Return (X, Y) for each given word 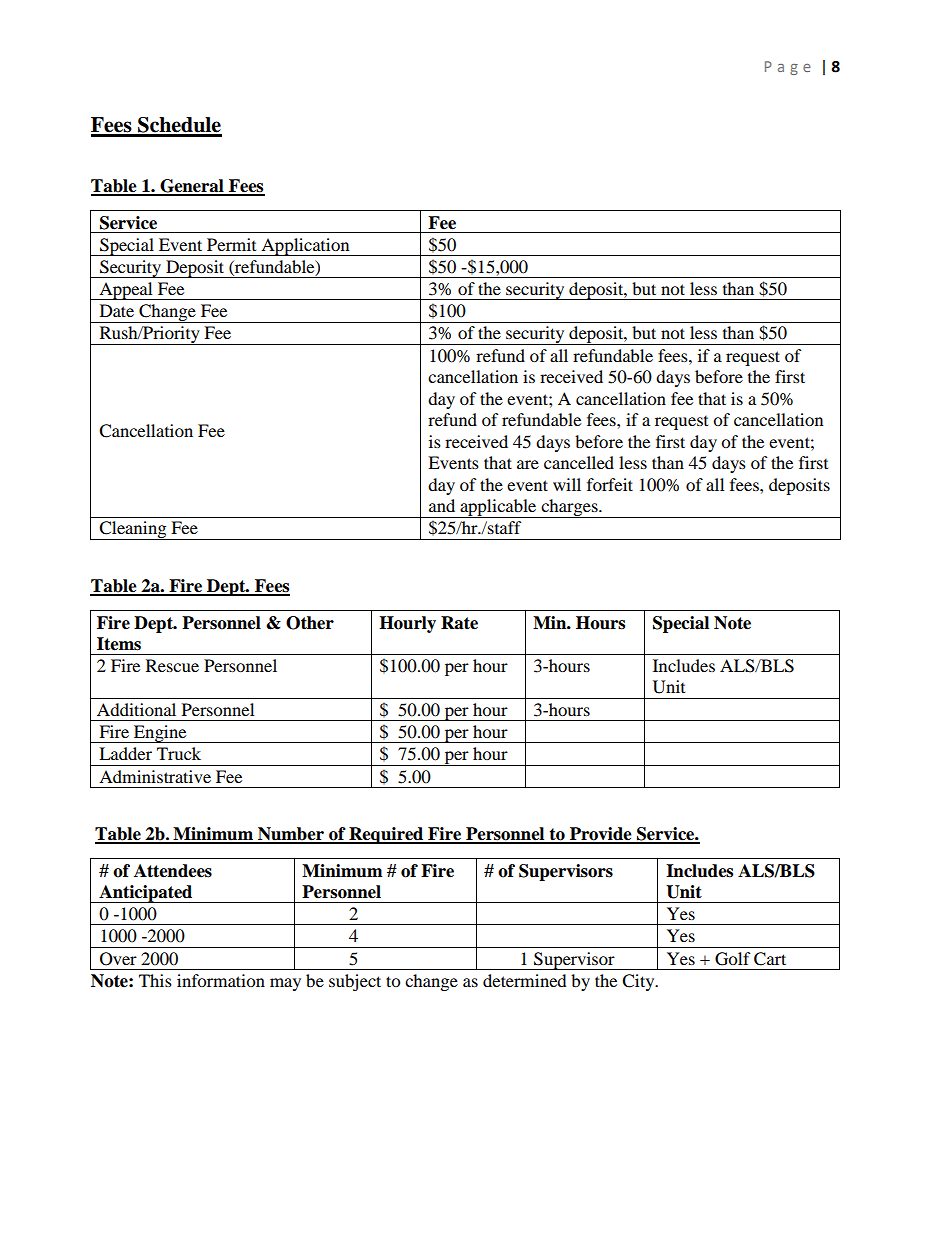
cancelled (579, 462)
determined (525, 980)
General (192, 187)
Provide (601, 835)
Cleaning (133, 530)
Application (305, 247)
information (221, 980)
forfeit (610, 484)
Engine (160, 734)
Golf (733, 959)
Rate (459, 623)
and (442, 505)
